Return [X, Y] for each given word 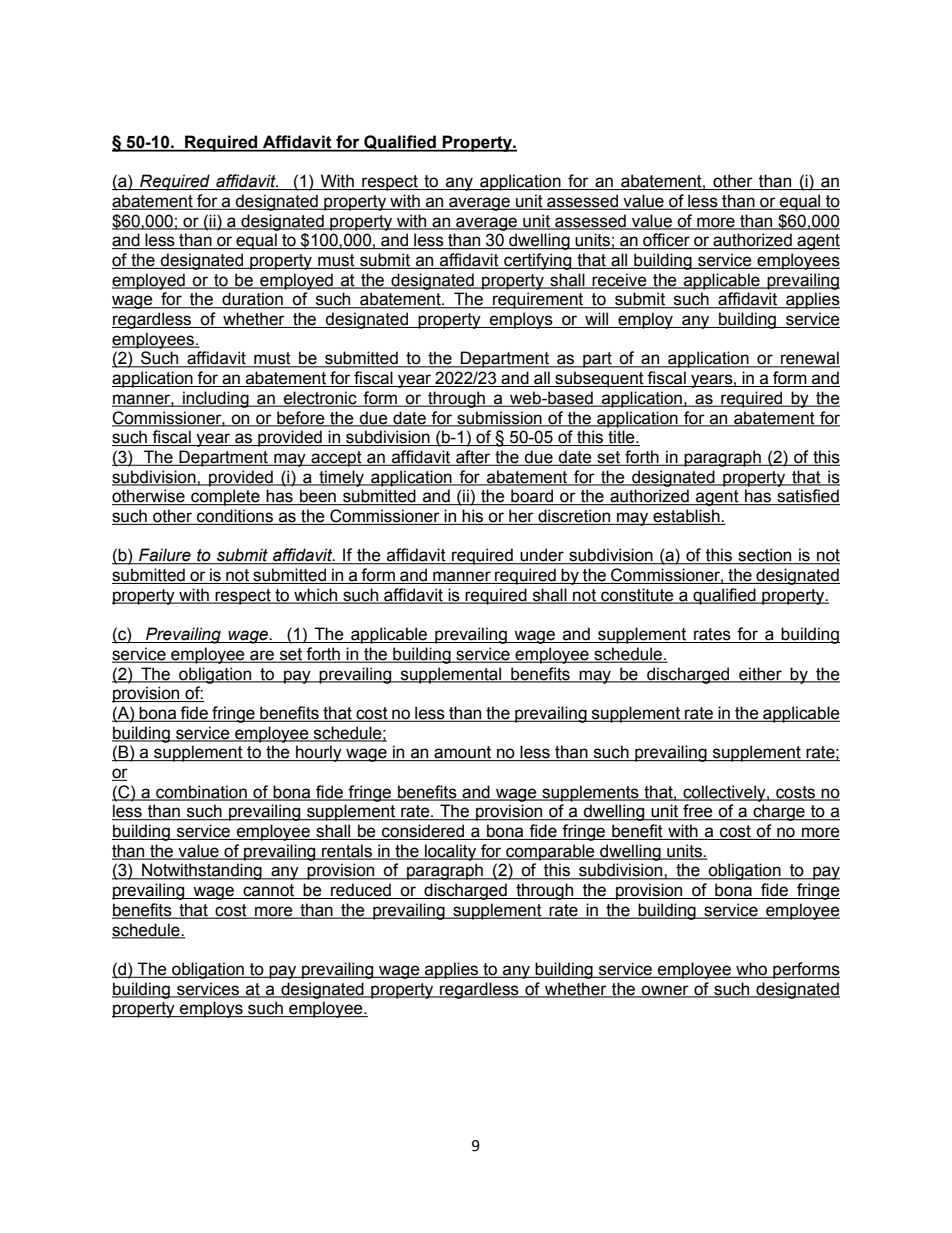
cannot [269, 891]
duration [252, 300]
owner [665, 991]
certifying [538, 261]
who [752, 970]
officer [666, 241]
